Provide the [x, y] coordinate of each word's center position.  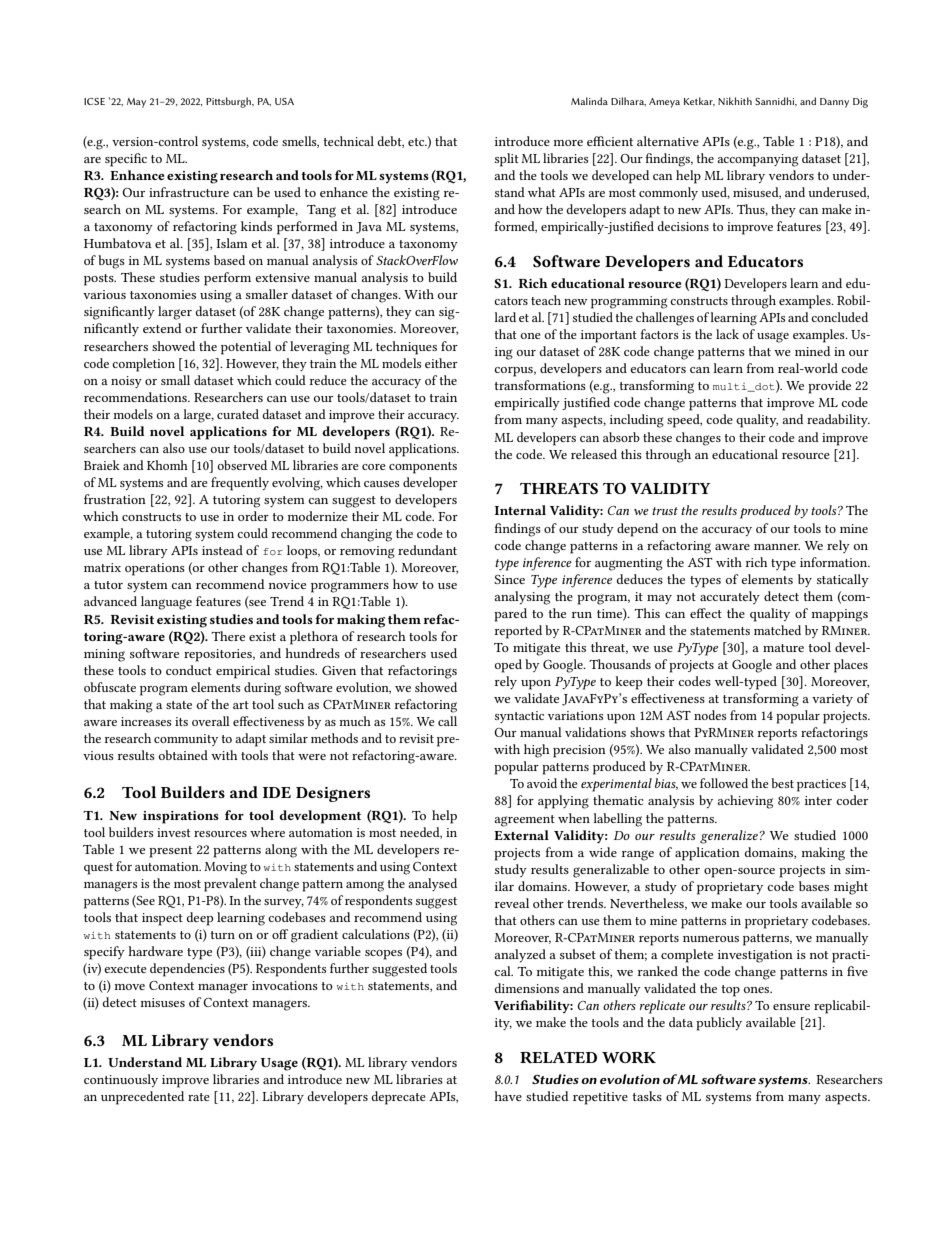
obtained [183, 755]
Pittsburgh [230, 102]
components [423, 468]
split [507, 160]
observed [242, 465]
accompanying [757, 160]
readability [838, 420]
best [782, 783]
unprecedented [142, 1098]
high [537, 751]
